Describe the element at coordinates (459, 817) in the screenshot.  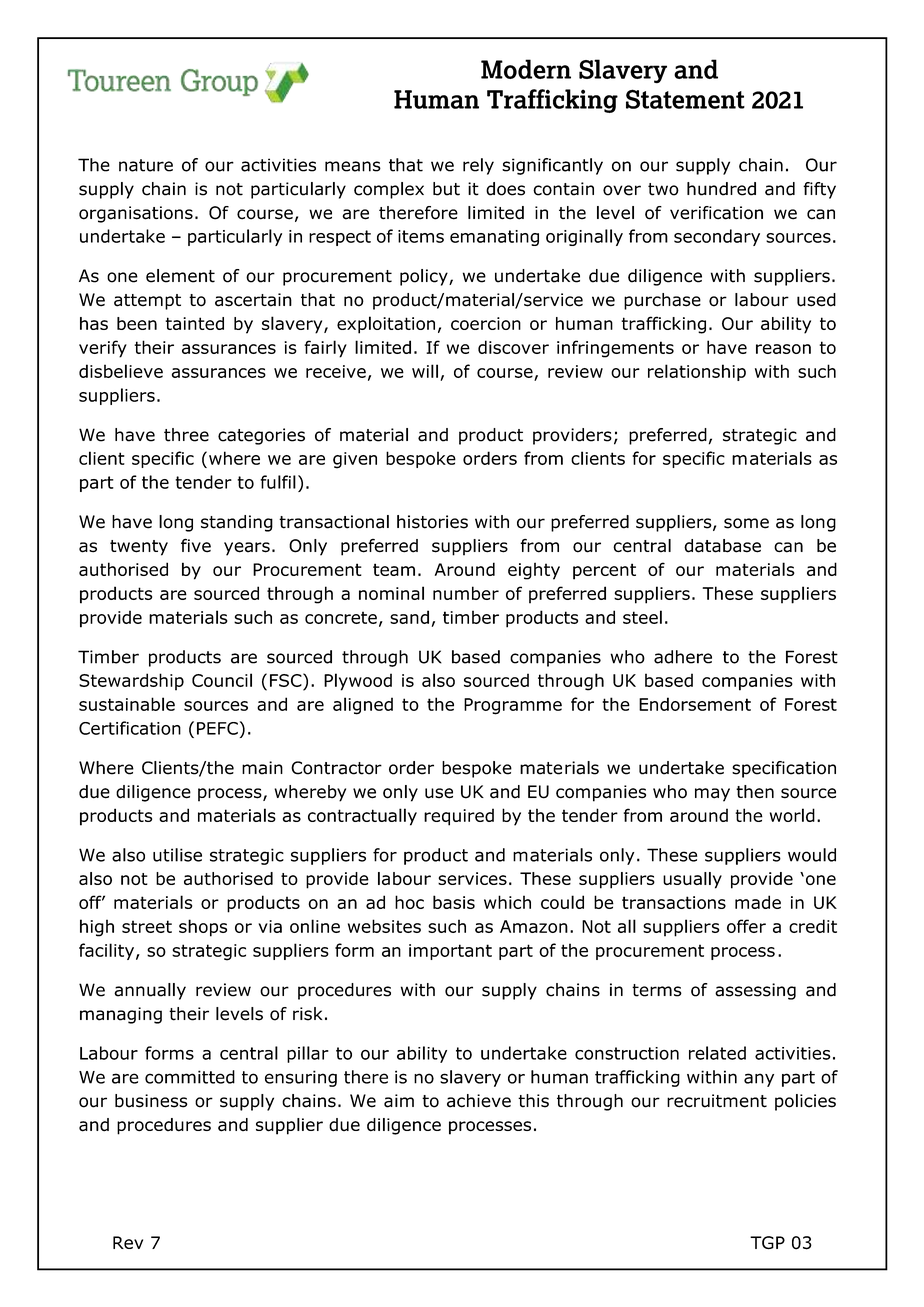
I see `required` at that location.
